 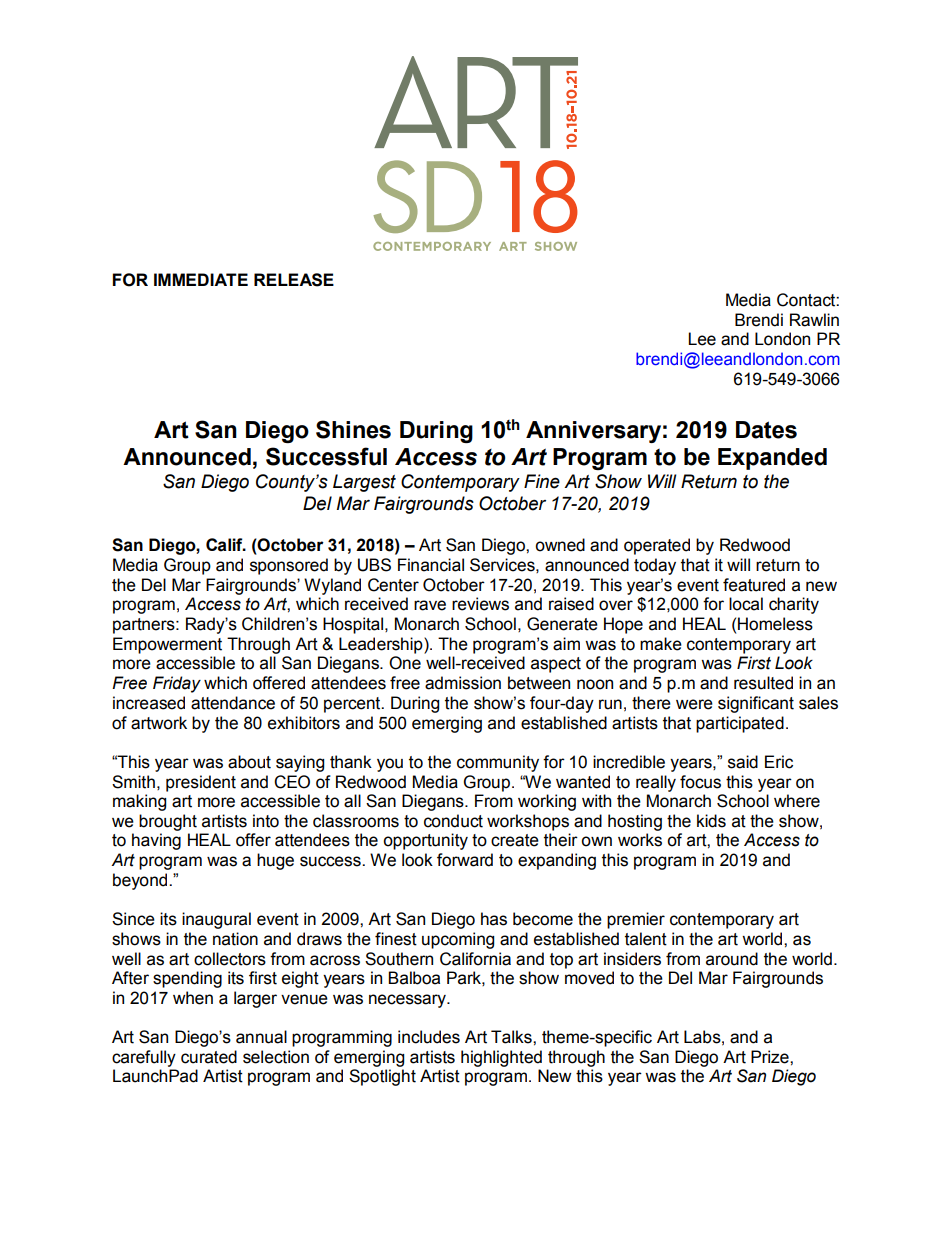 What do you see at coordinates (463, 683) in the screenshot?
I see `admission` at bounding box center [463, 683].
